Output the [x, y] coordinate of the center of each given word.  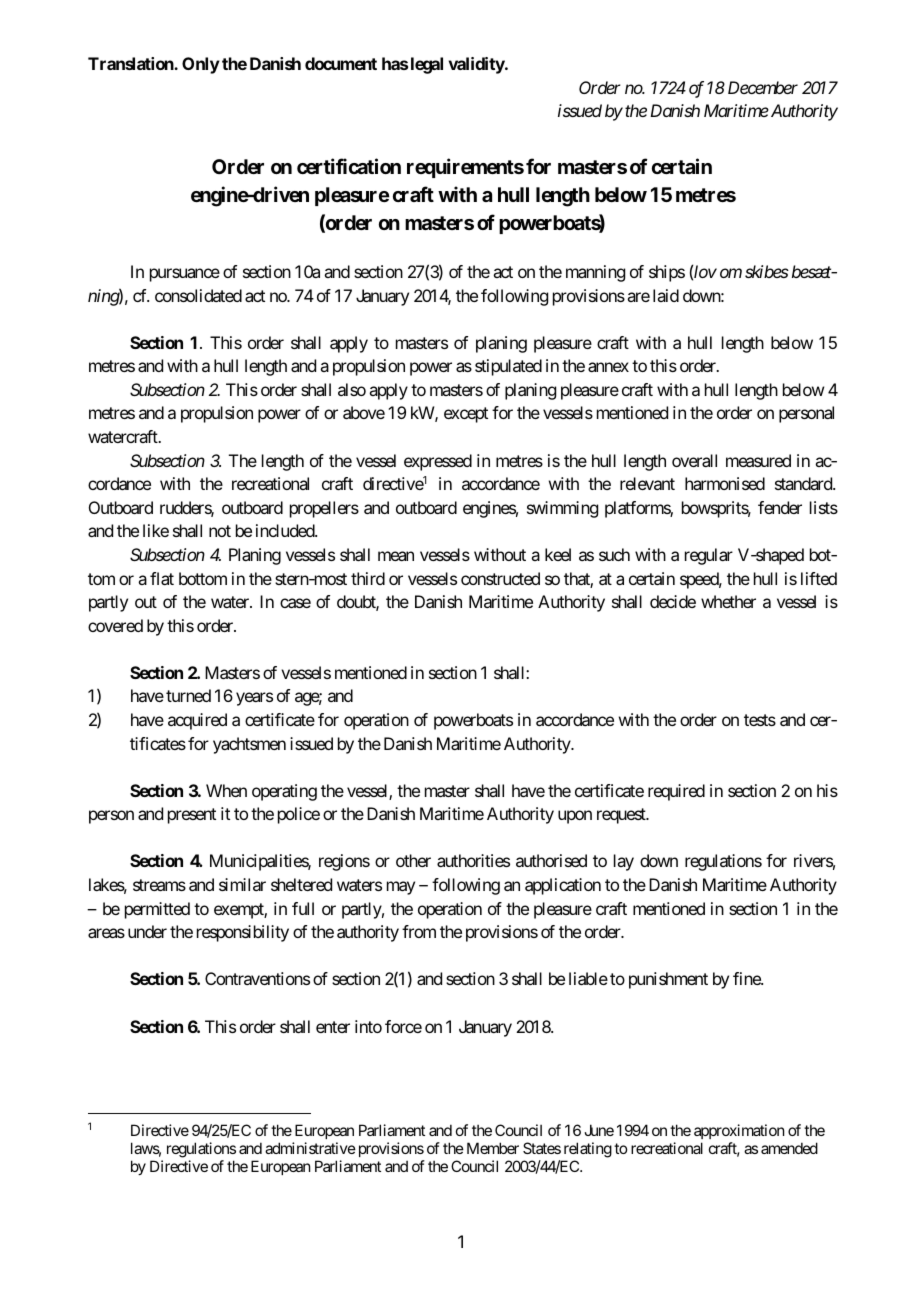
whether [728, 601]
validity [477, 65]
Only [201, 65]
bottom [203, 578]
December [763, 87]
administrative [310, 1148]
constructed [500, 578]
